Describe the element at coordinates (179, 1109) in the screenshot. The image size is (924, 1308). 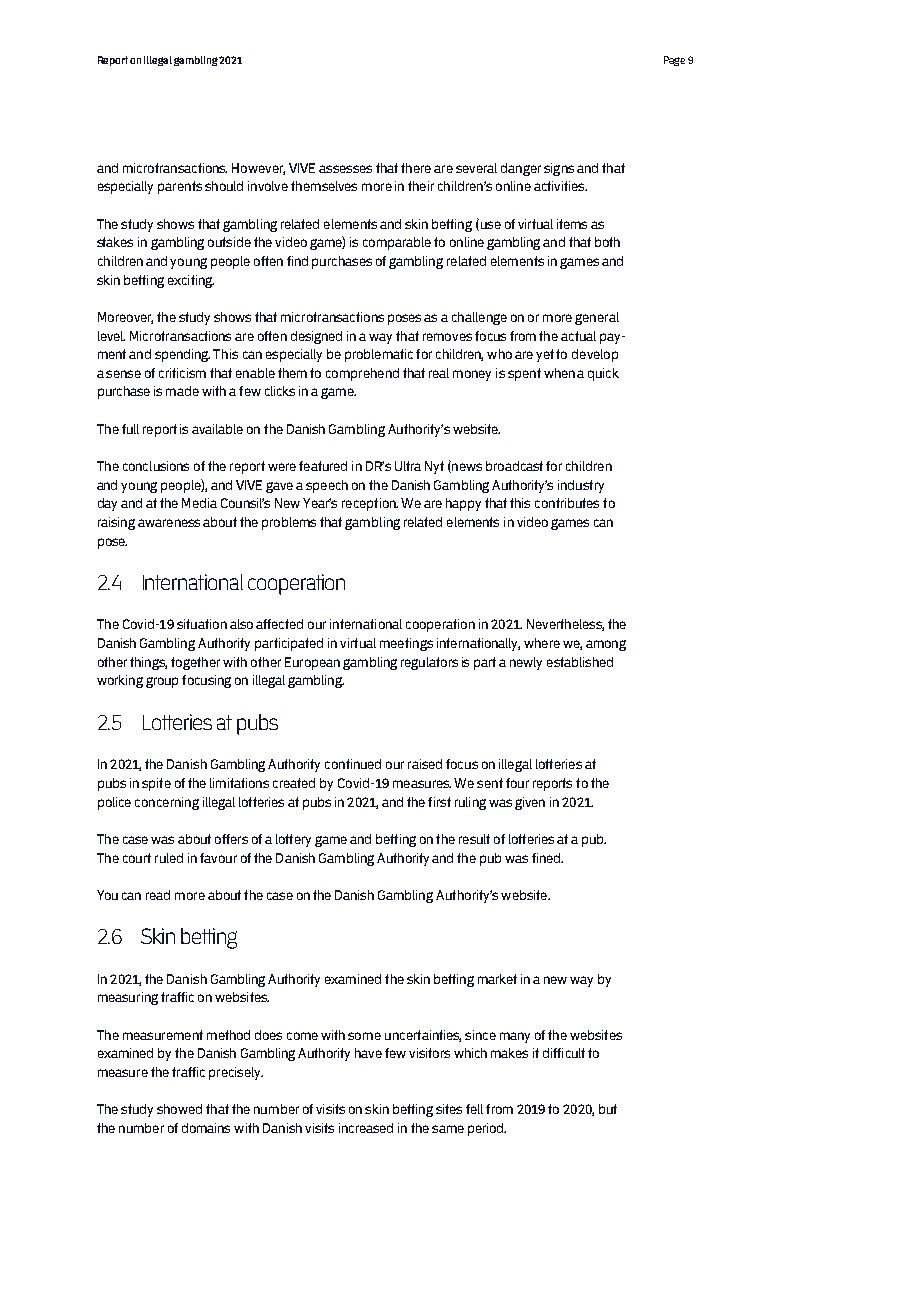
I see `showed` at that location.
